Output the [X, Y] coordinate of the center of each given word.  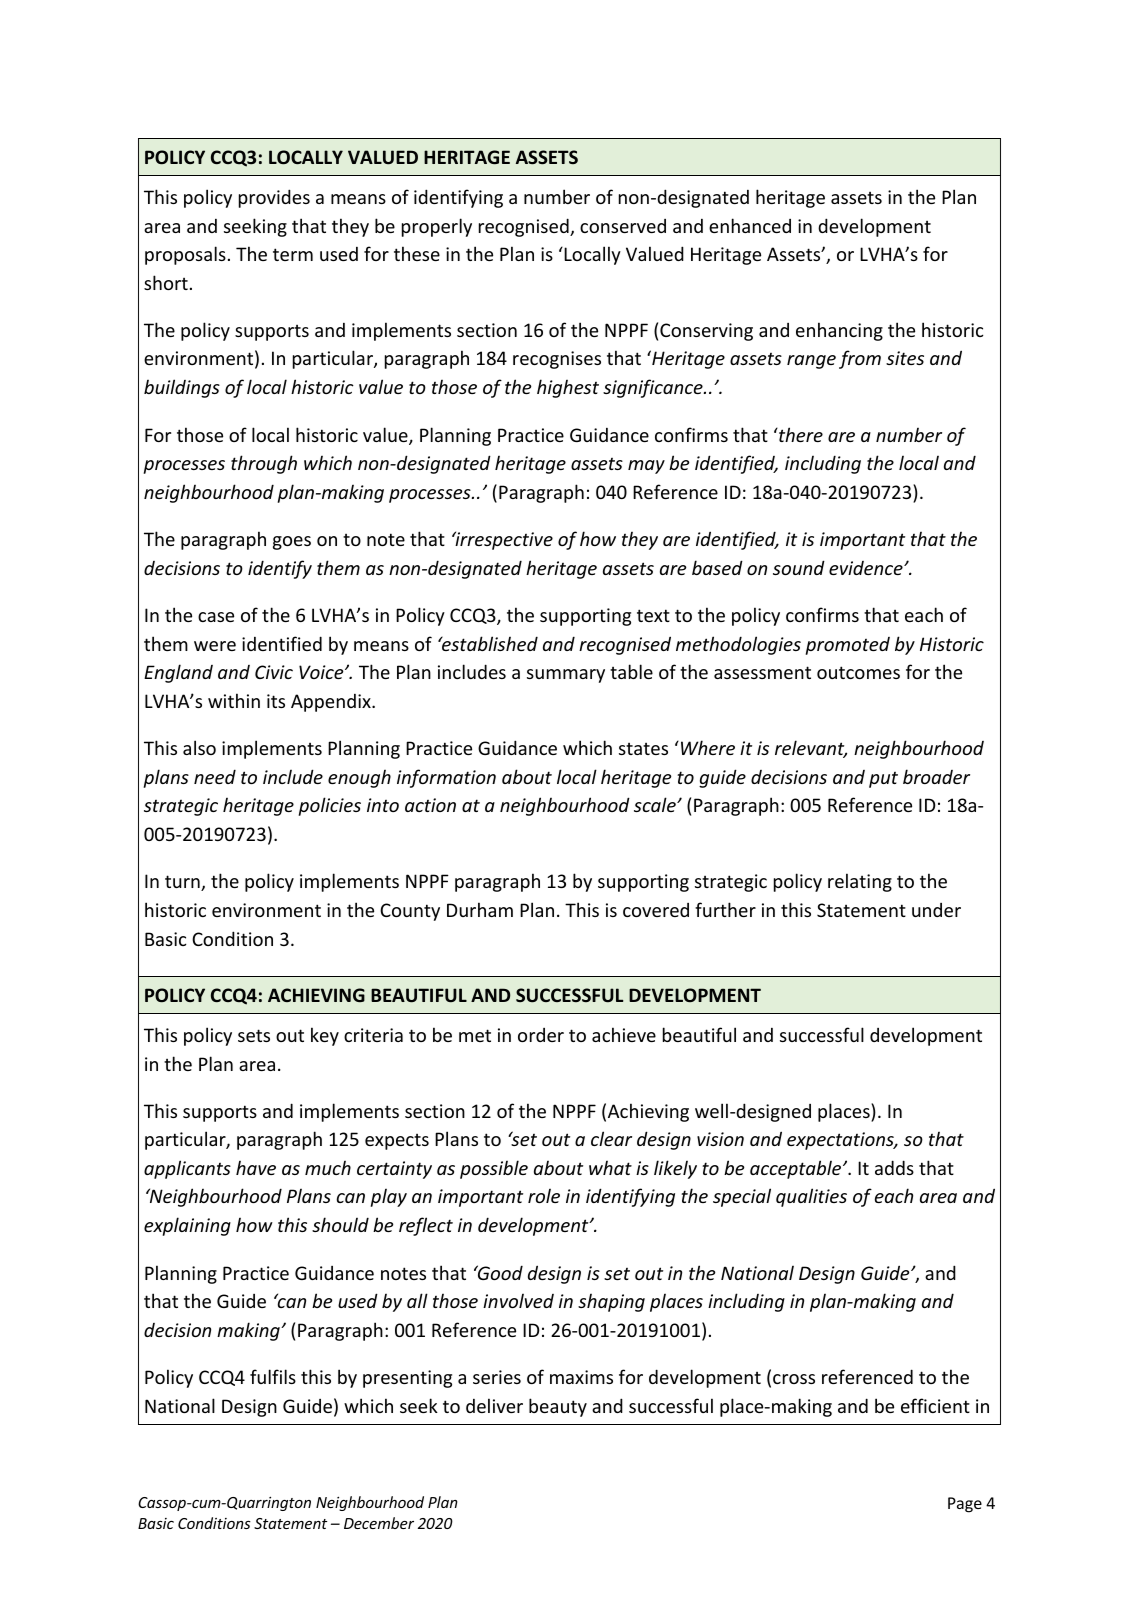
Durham [480, 909]
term [293, 254]
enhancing [839, 331]
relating [860, 882]
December [379, 1523]
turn [183, 883]
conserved [623, 226]
